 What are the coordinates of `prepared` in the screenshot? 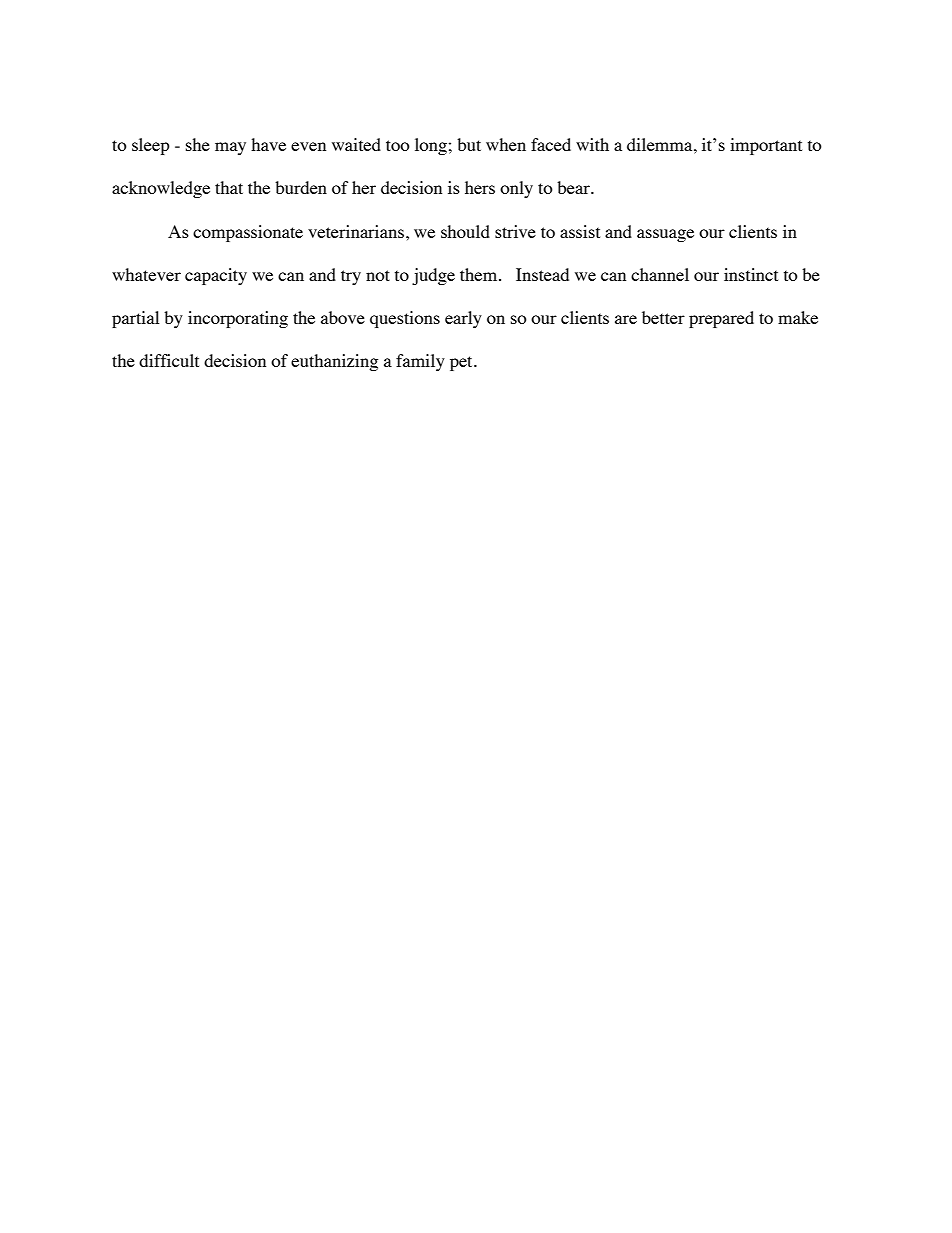 It's located at (721, 319).
